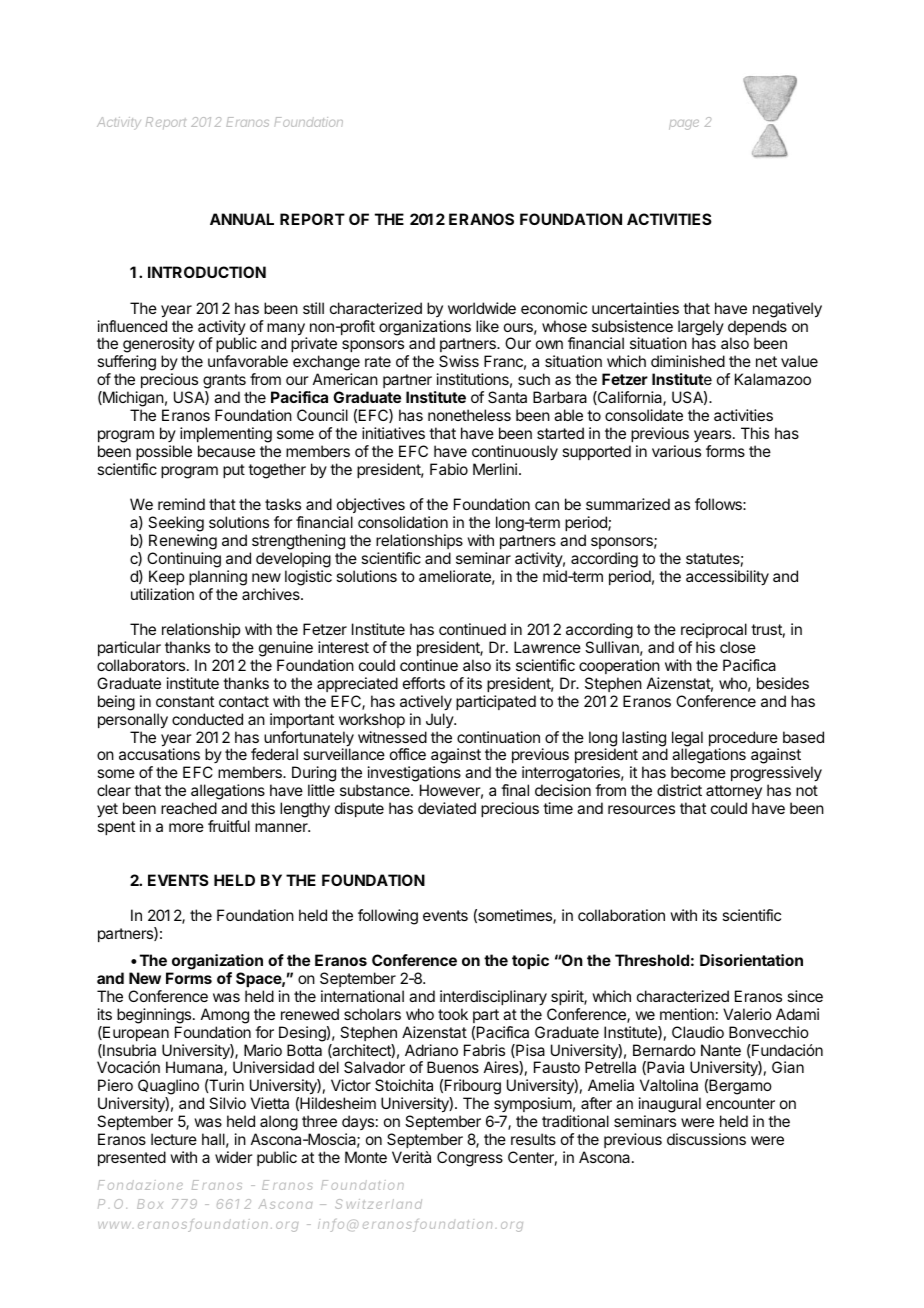  Describe the element at coordinates (470, 1159) in the image. I see `Congress` at that location.
